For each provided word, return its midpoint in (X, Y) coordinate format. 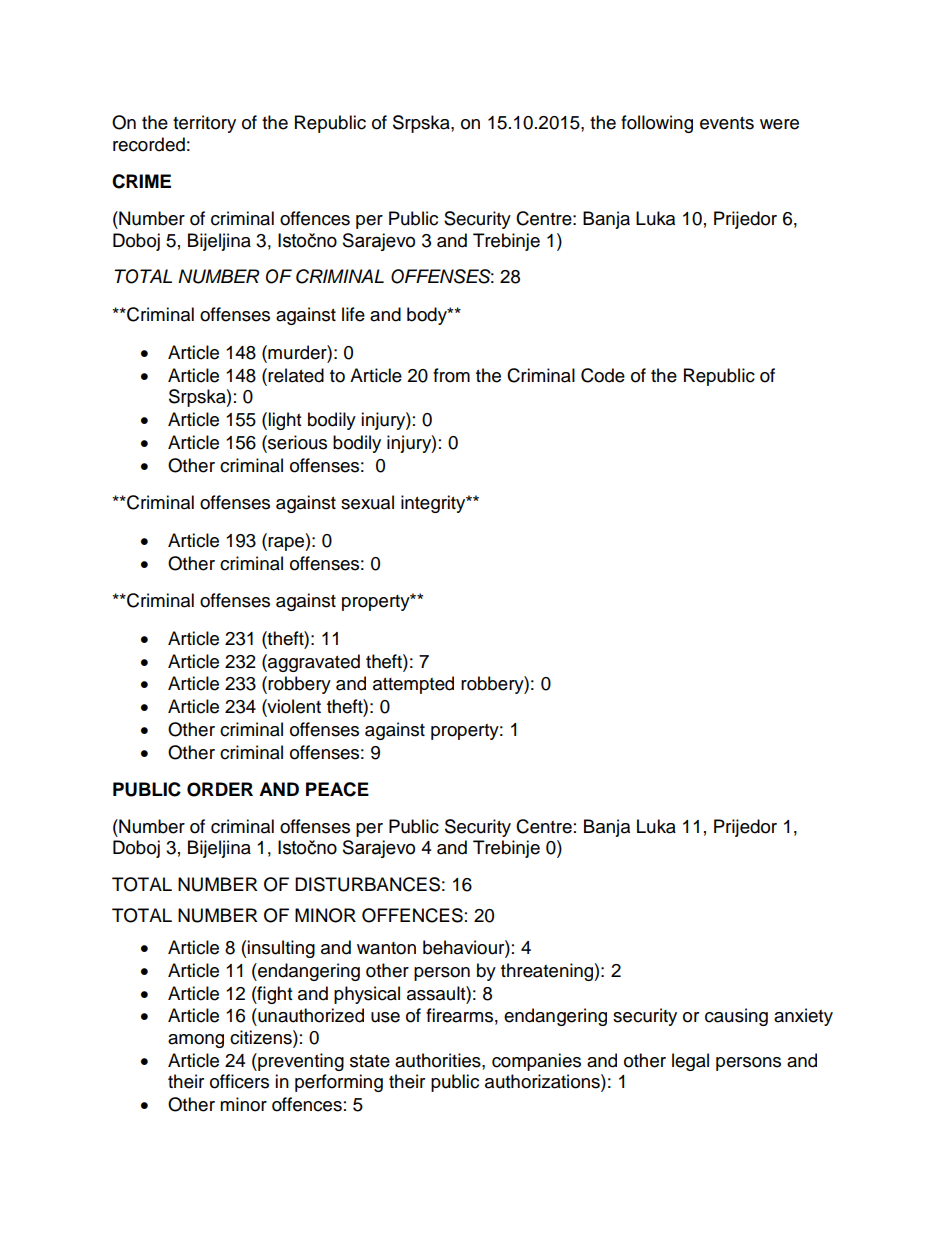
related (296, 375)
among (196, 1041)
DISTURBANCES (367, 884)
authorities (439, 1060)
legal (690, 1062)
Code (603, 375)
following (657, 124)
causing (736, 1017)
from (451, 375)
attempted (413, 685)
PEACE (337, 789)
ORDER (220, 789)
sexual (367, 502)
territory (204, 124)
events (727, 123)
